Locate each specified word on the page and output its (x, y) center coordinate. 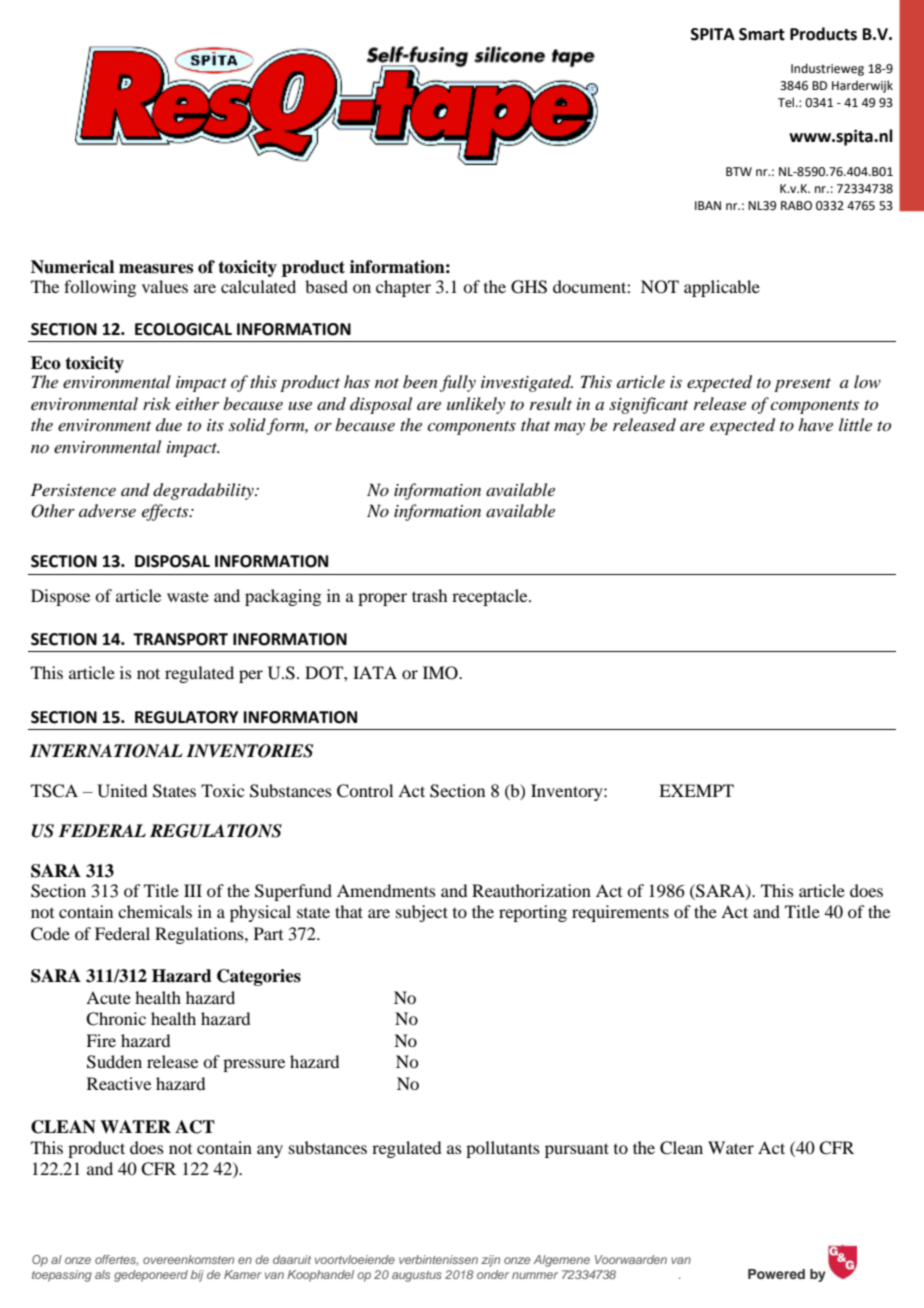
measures (156, 269)
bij (197, 1276)
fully (458, 383)
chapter (403, 288)
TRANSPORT (180, 639)
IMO (441, 673)
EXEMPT (696, 790)
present (802, 385)
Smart (762, 34)
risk (157, 403)
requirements (620, 913)
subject (422, 913)
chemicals (155, 911)
